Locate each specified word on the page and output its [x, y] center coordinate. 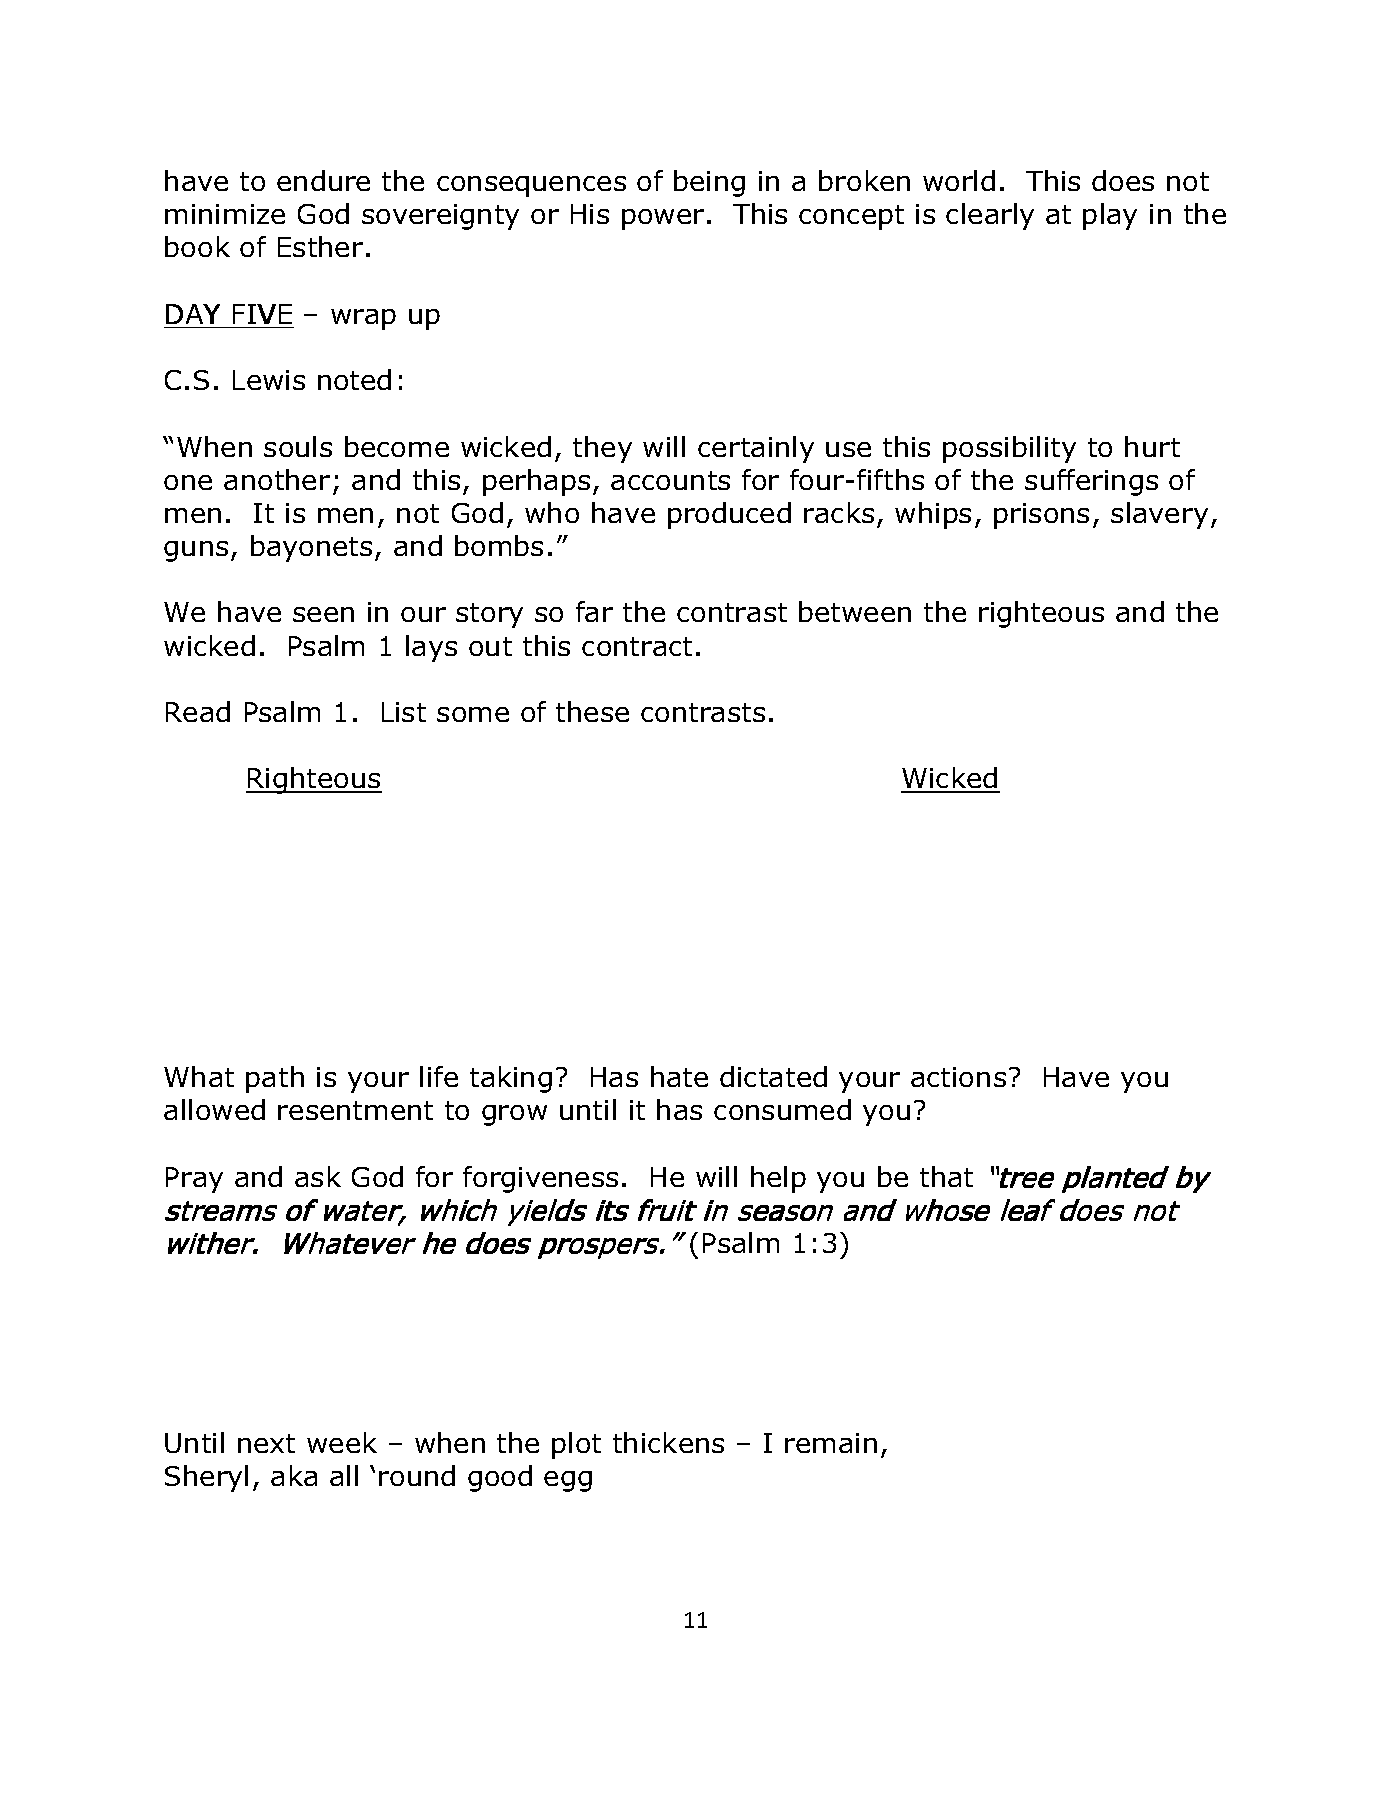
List [404, 712]
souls [298, 446]
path [275, 1079]
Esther [320, 246]
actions [958, 1077]
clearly [990, 216]
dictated [773, 1076]
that [946, 1176]
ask [318, 1176]
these [592, 711]
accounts [670, 480]
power [663, 219]
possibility [1009, 449]
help [778, 1179]
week [342, 1442]
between [855, 611]
